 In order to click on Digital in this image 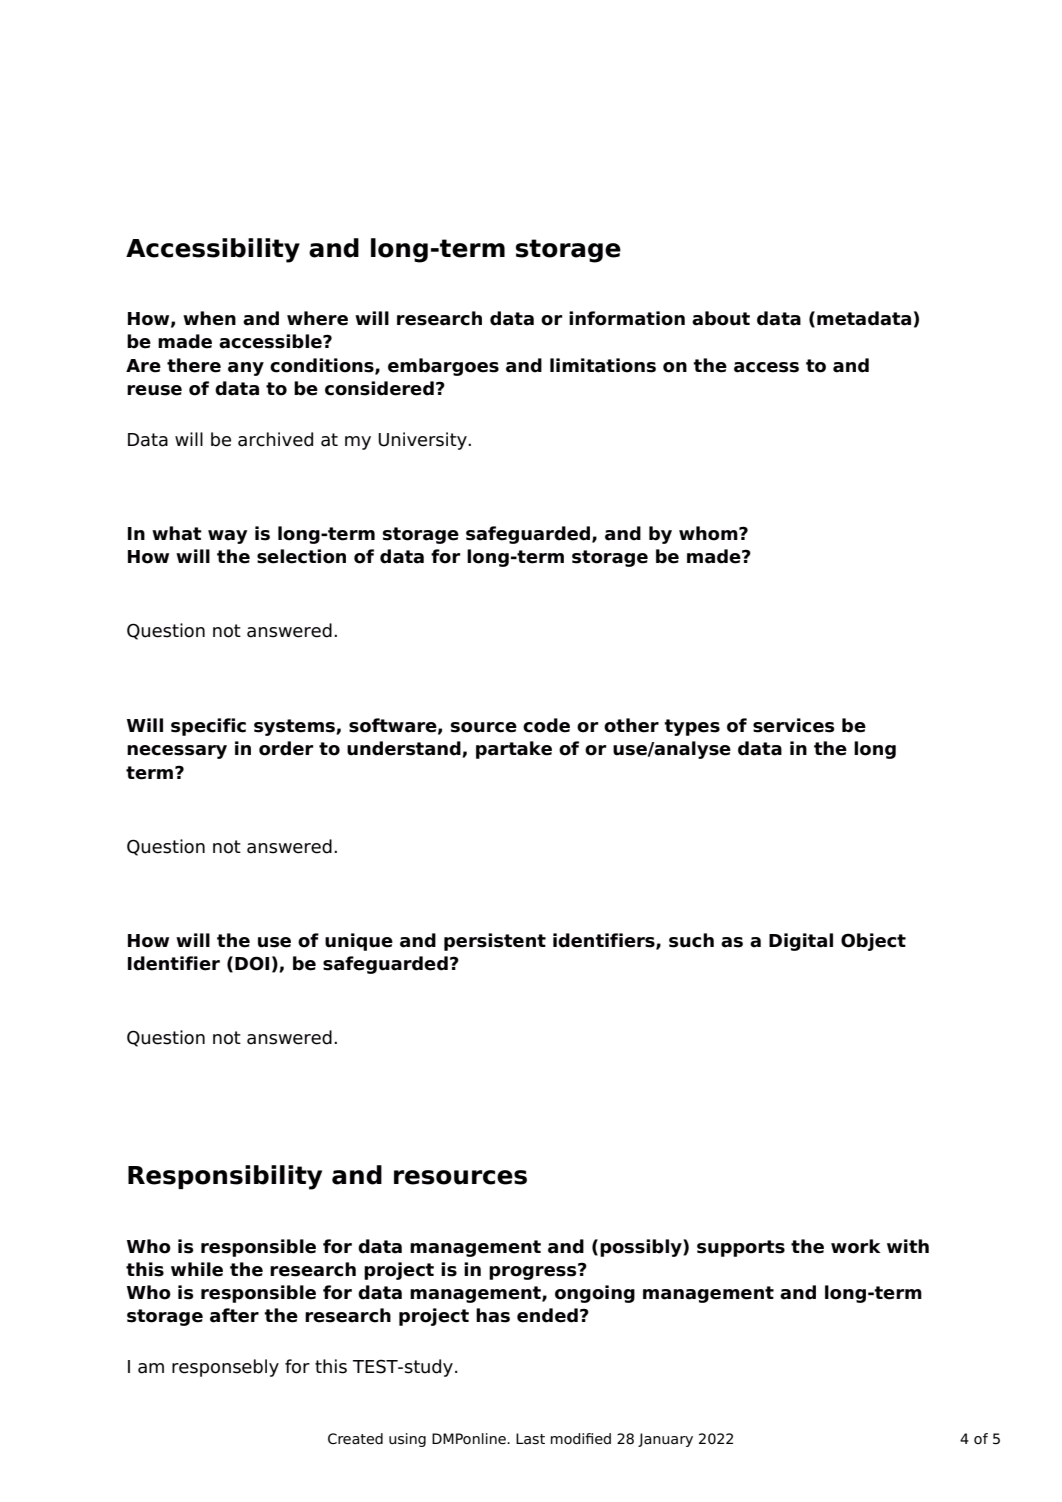, I will do `click(801, 942)`.
